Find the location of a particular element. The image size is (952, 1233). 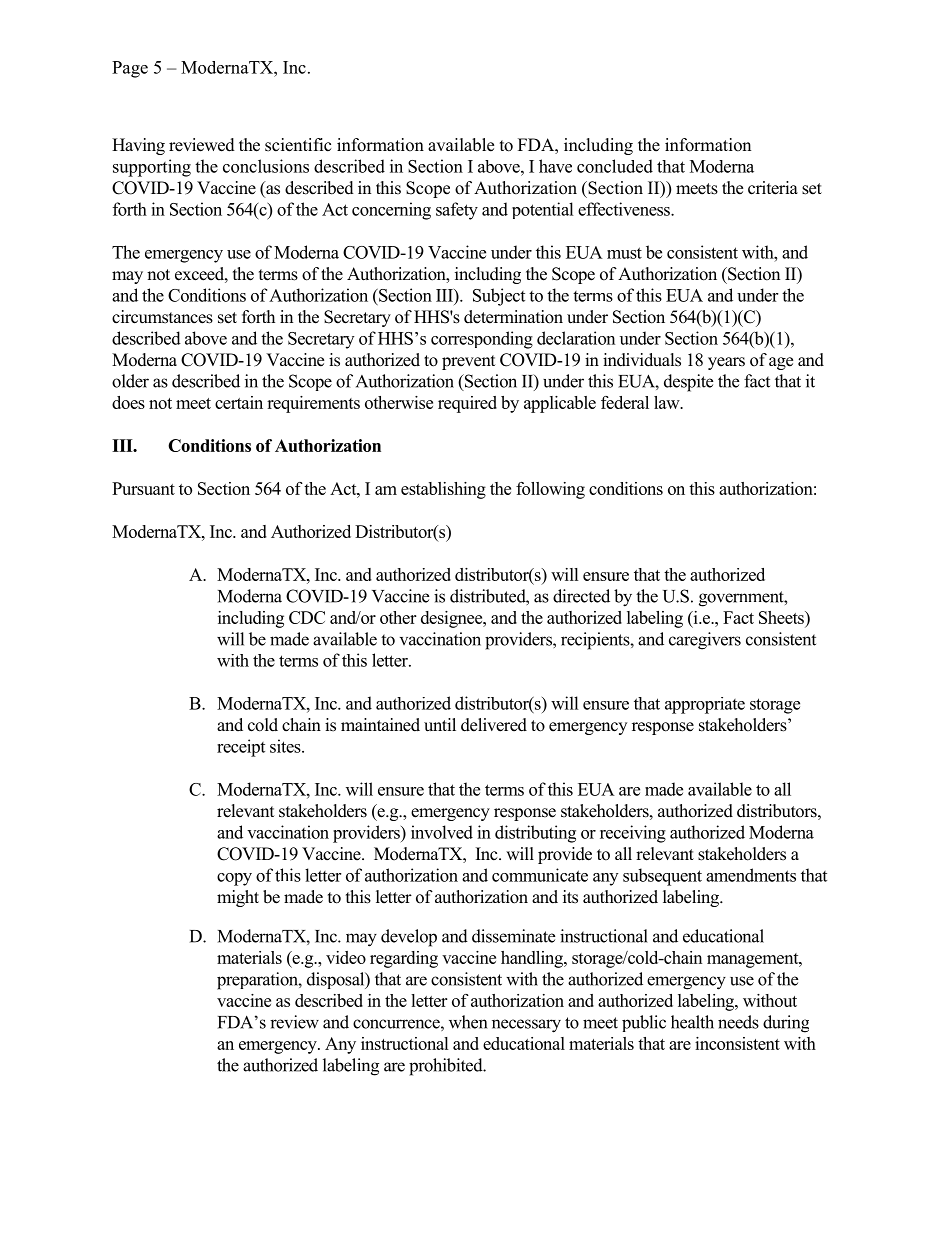

concluded is located at coordinates (615, 166).
